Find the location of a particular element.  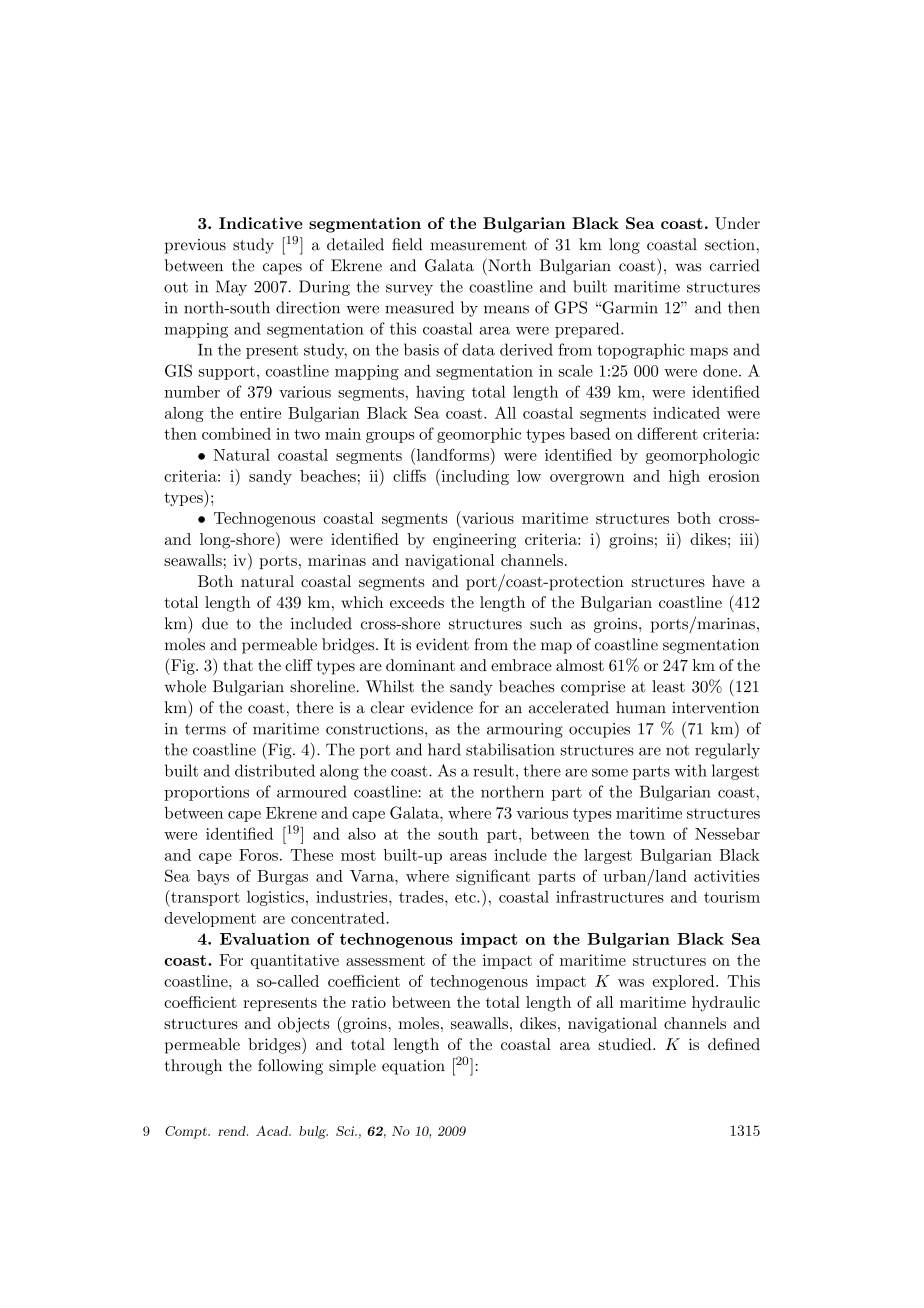

that is located at coordinates (238, 665).
